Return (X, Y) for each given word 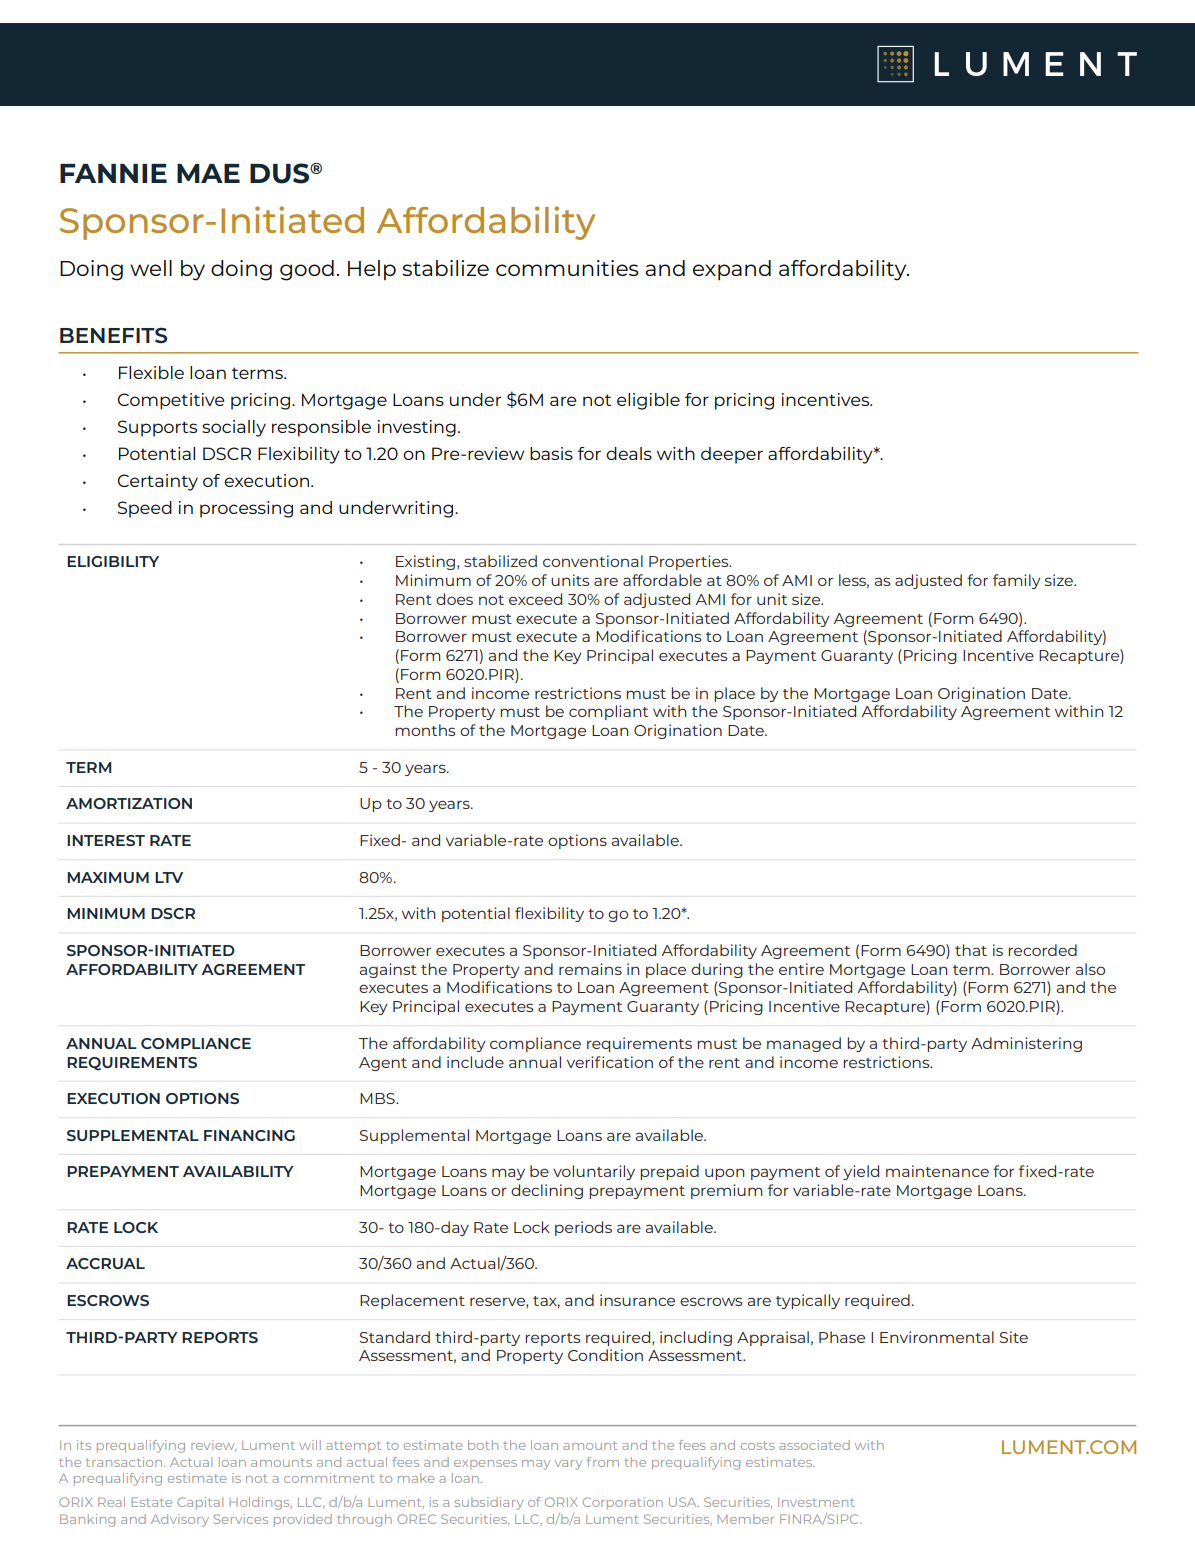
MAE (208, 173)
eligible (648, 401)
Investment (816, 1502)
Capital (200, 1503)
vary (568, 1465)
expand (732, 270)
